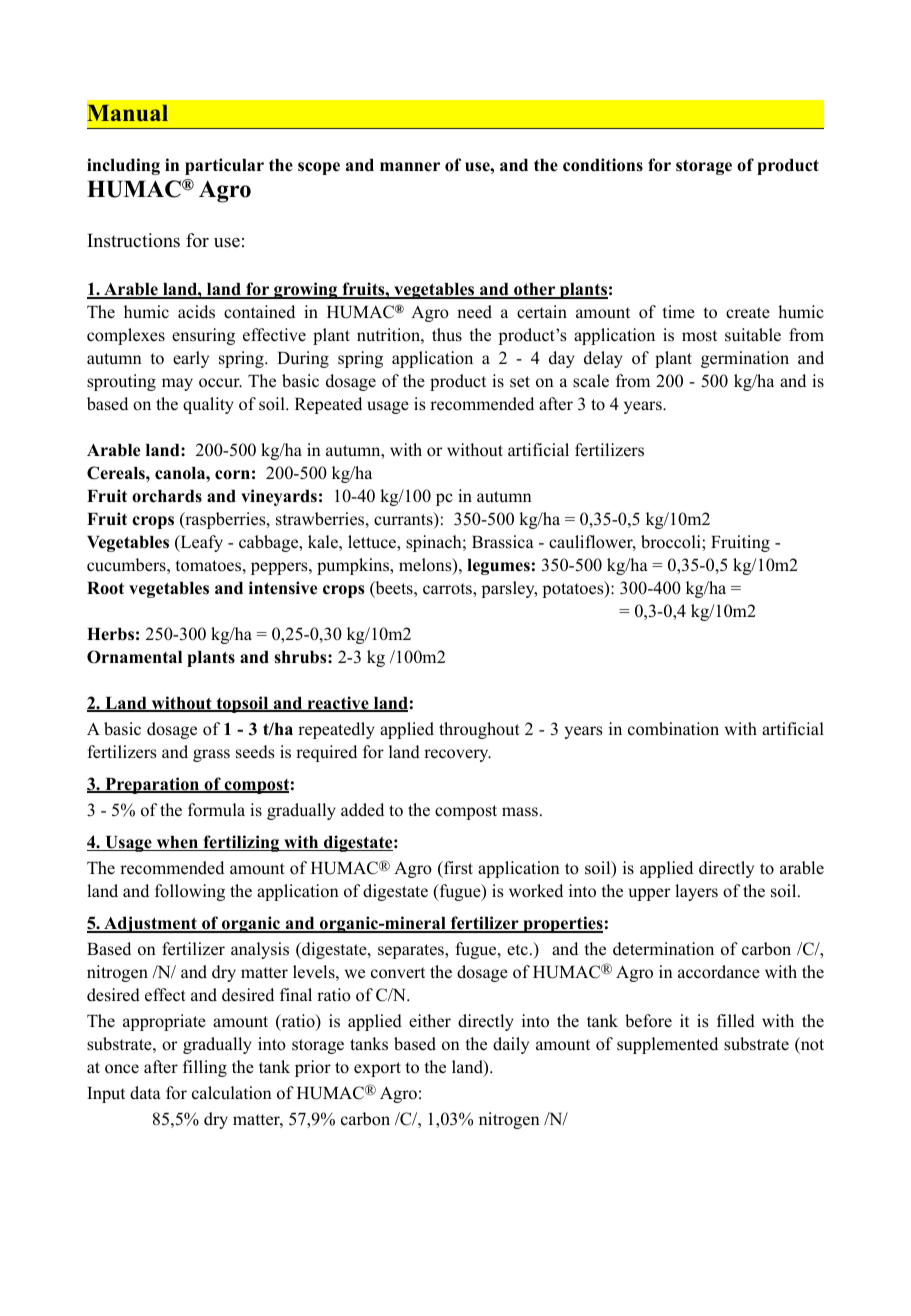  What do you see at coordinates (205, 1068) in the screenshot?
I see `filling` at bounding box center [205, 1068].
